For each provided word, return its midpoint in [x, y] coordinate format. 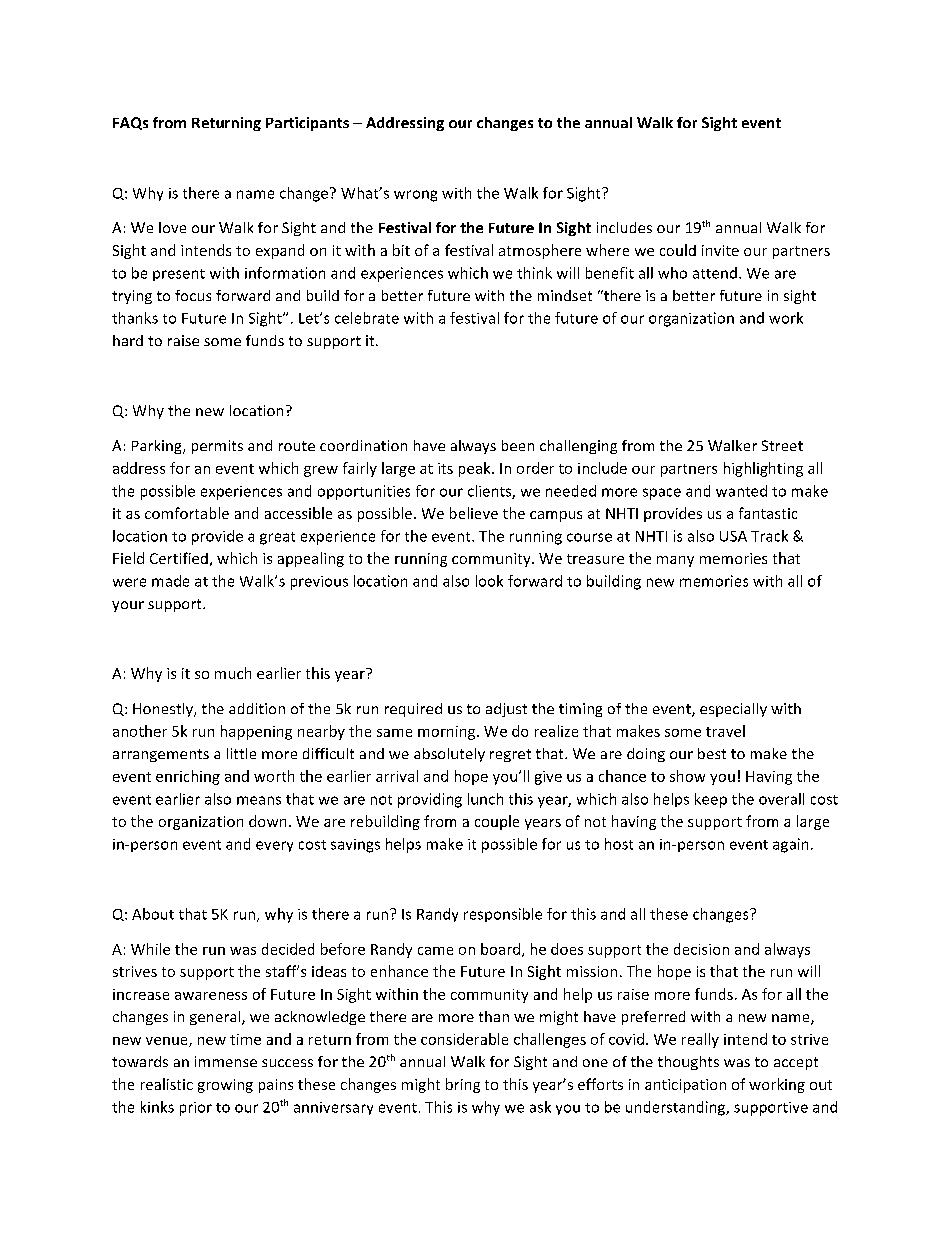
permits [217, 447]
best [712, 753]
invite [720, 250]
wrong [415, 196]
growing [225, 1086]
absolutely [449, 755]
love [172, 227]
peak [476, 469]
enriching [188, 777]
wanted [741, 491]
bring [463, 1085]
